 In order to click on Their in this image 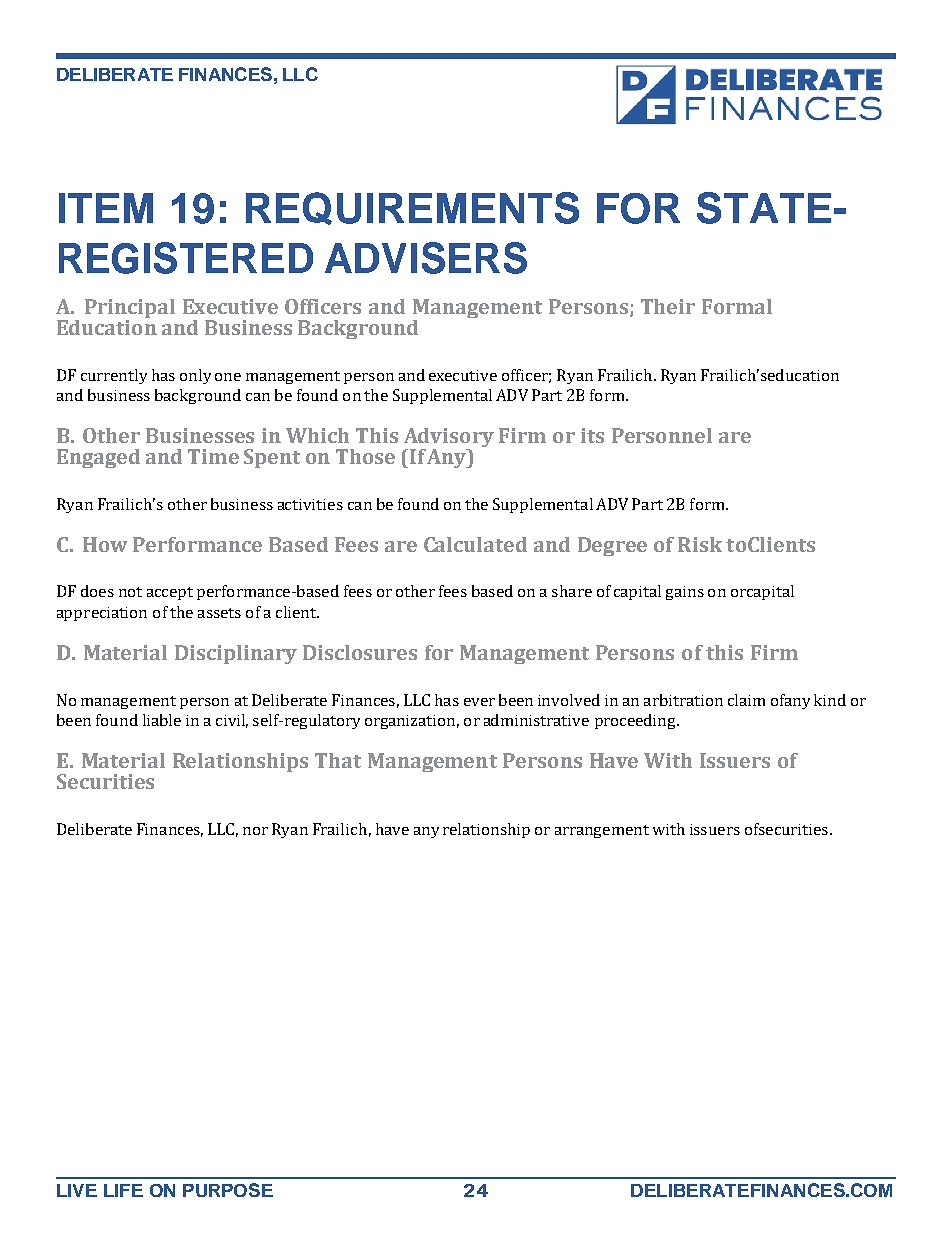, I will do `click(668, 306)`.
